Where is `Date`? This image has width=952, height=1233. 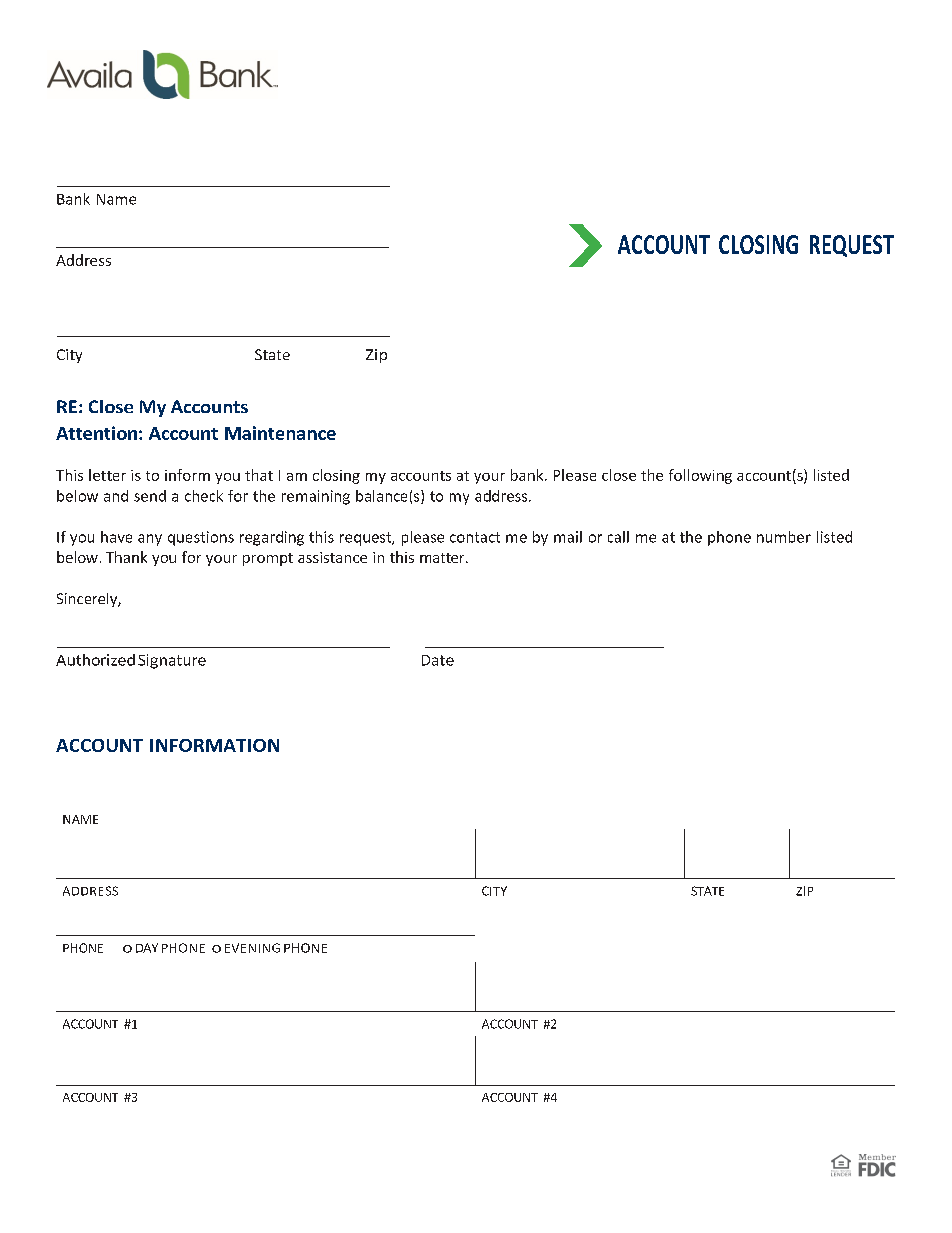 Date is located at coordinates (438, 660).
